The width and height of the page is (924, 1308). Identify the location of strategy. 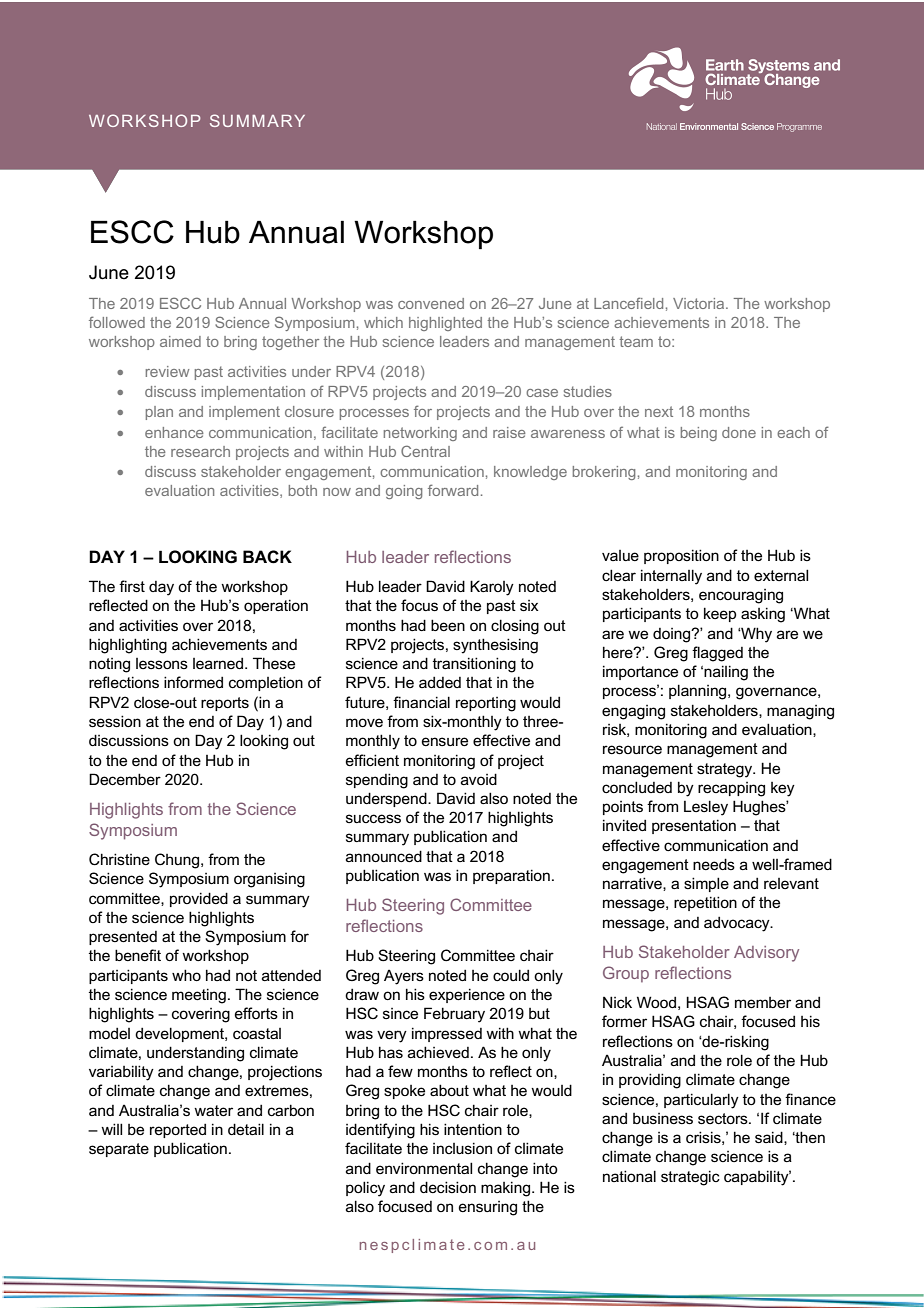
(726, 770).
